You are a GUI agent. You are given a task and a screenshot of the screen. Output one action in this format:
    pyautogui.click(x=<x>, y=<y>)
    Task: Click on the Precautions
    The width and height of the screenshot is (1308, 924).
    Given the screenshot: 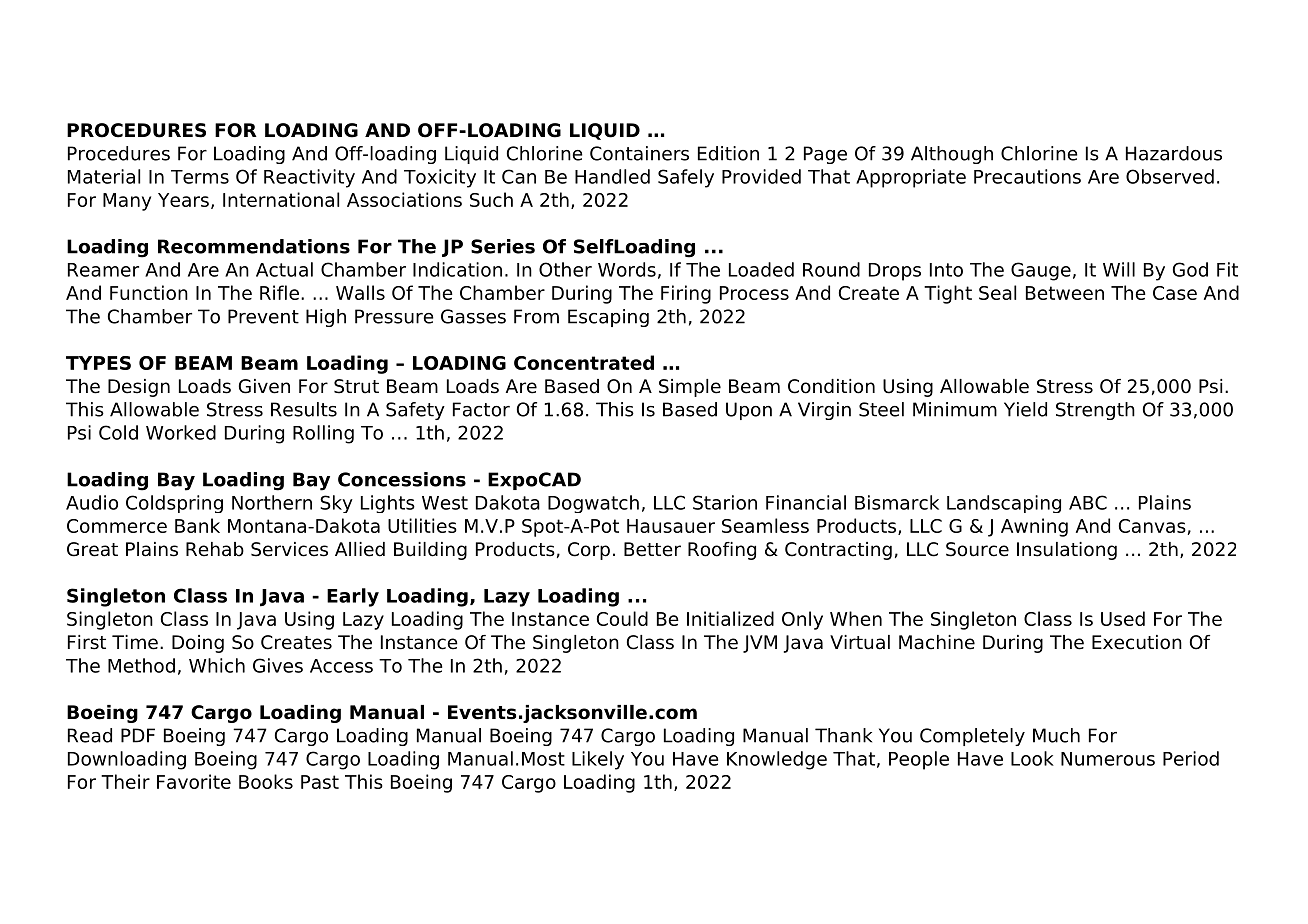 What is the action you would take?
    pyautogui.click(x=1027, y=176)
